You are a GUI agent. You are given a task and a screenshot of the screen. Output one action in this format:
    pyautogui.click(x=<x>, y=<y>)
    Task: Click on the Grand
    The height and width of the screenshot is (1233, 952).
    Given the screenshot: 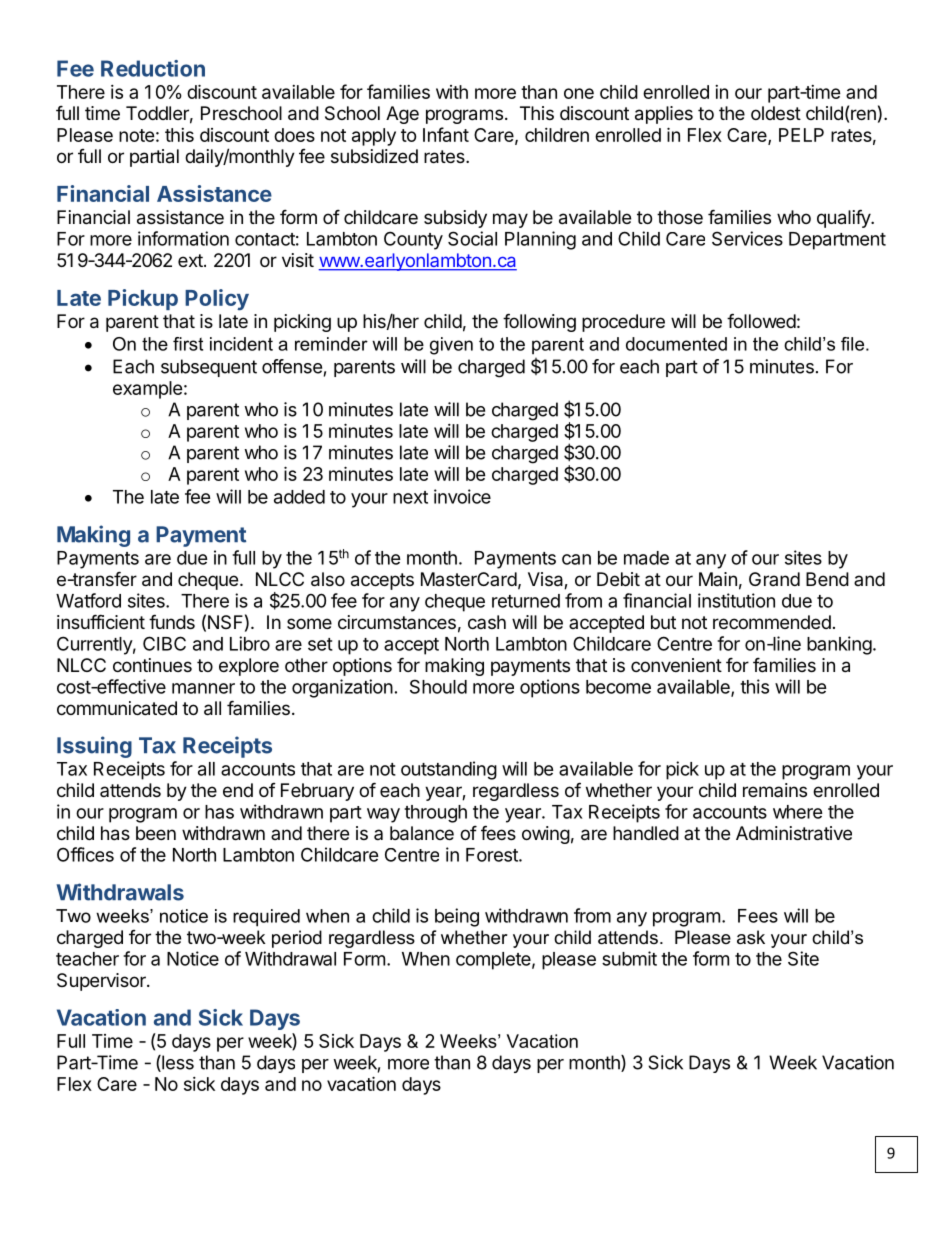 What is the action you would take?
    pyautogui.click(x=774, y=579)
